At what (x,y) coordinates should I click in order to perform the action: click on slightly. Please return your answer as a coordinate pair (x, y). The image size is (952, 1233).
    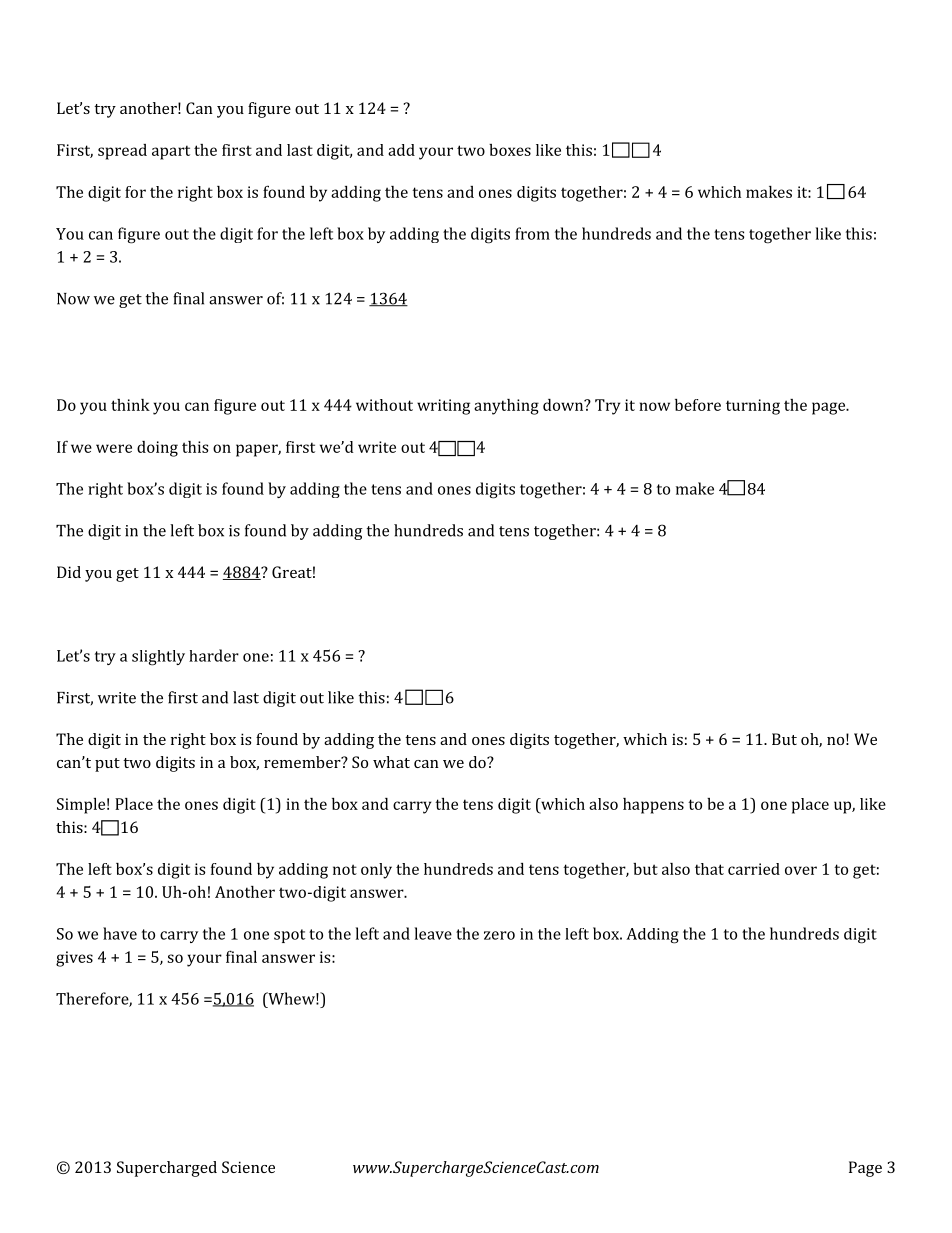
    Looking at the image, I should click on (158, 658).
